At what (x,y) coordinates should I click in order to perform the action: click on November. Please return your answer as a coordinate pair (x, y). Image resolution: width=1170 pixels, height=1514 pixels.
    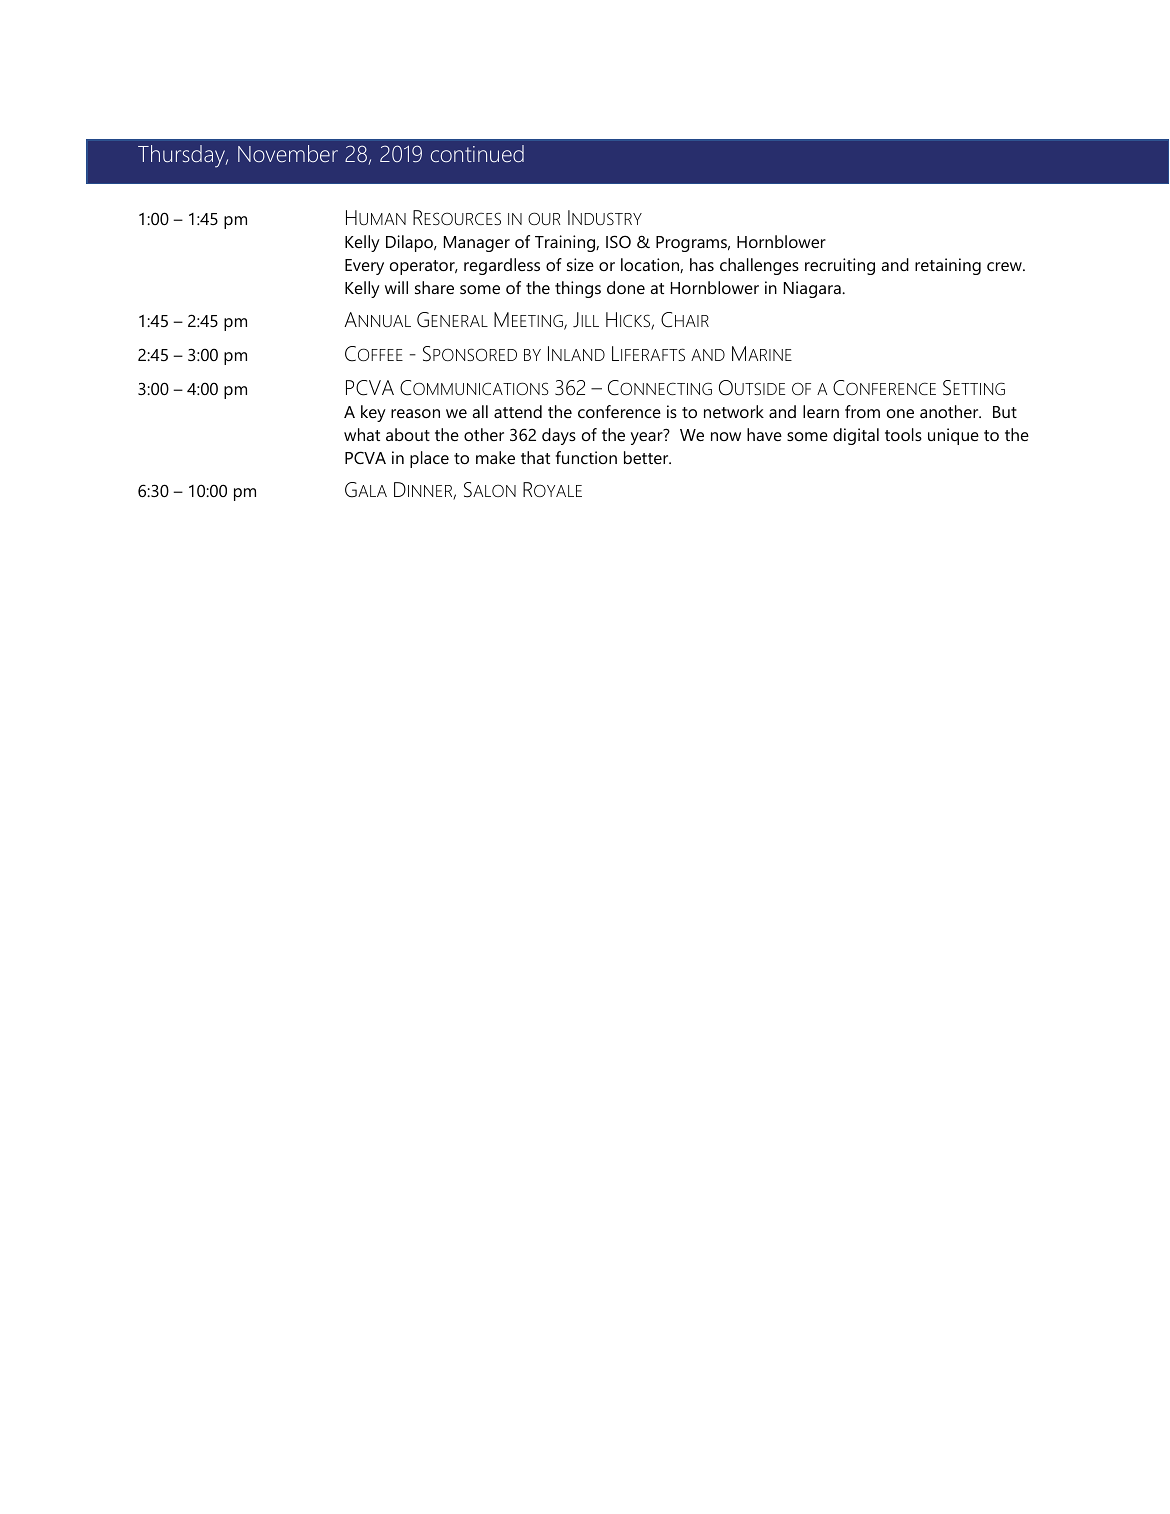
    Looking at the image, I should click on (288, 153).
